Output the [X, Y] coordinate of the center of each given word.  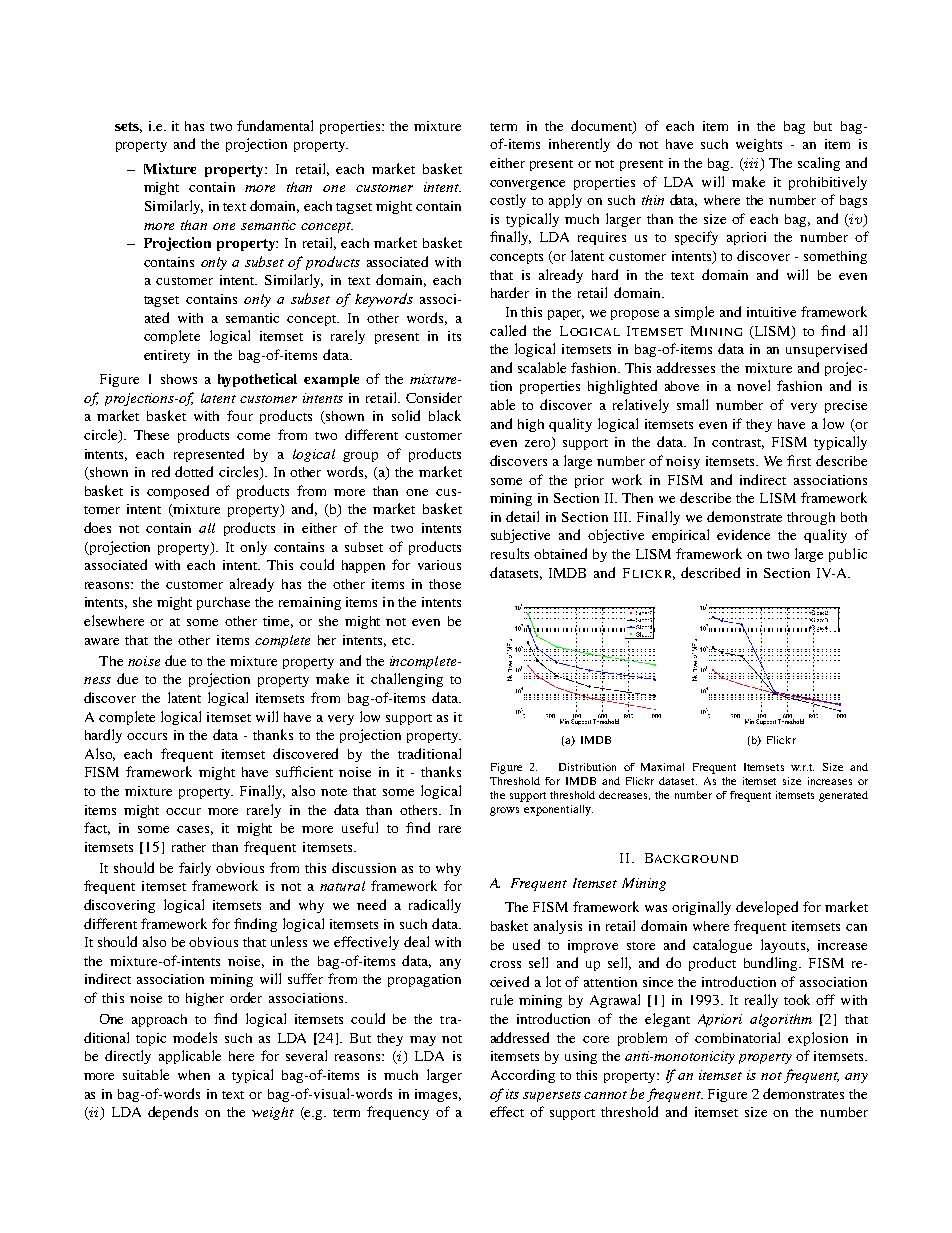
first [799, 460]
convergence [527, 185]
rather [189, 847]
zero [539, 445]
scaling [819, 164]
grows [504, 811]
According [523, 1076]
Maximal [662, 767]
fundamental [275, 125]
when [194, 1075]
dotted [194, 471]
